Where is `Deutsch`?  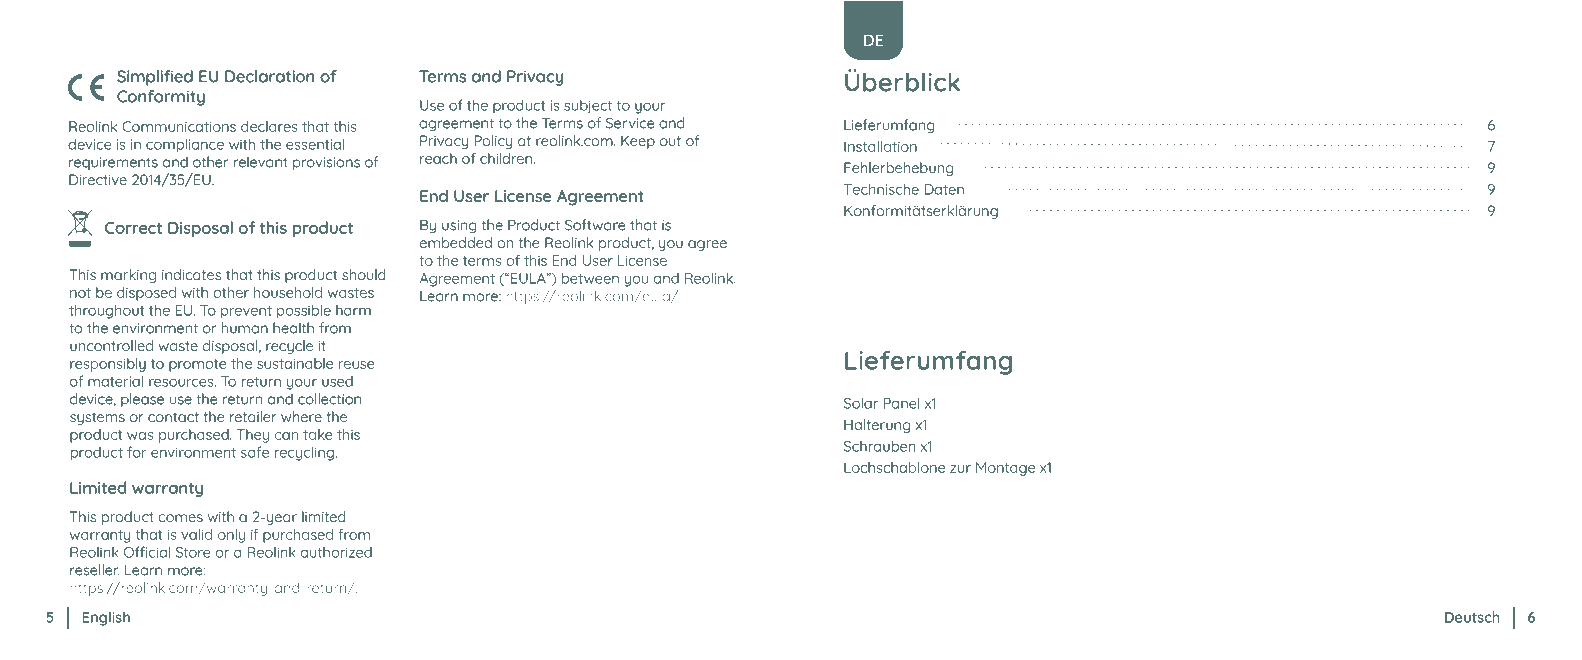 Deutsch is located at coordinates (1472, 617).
